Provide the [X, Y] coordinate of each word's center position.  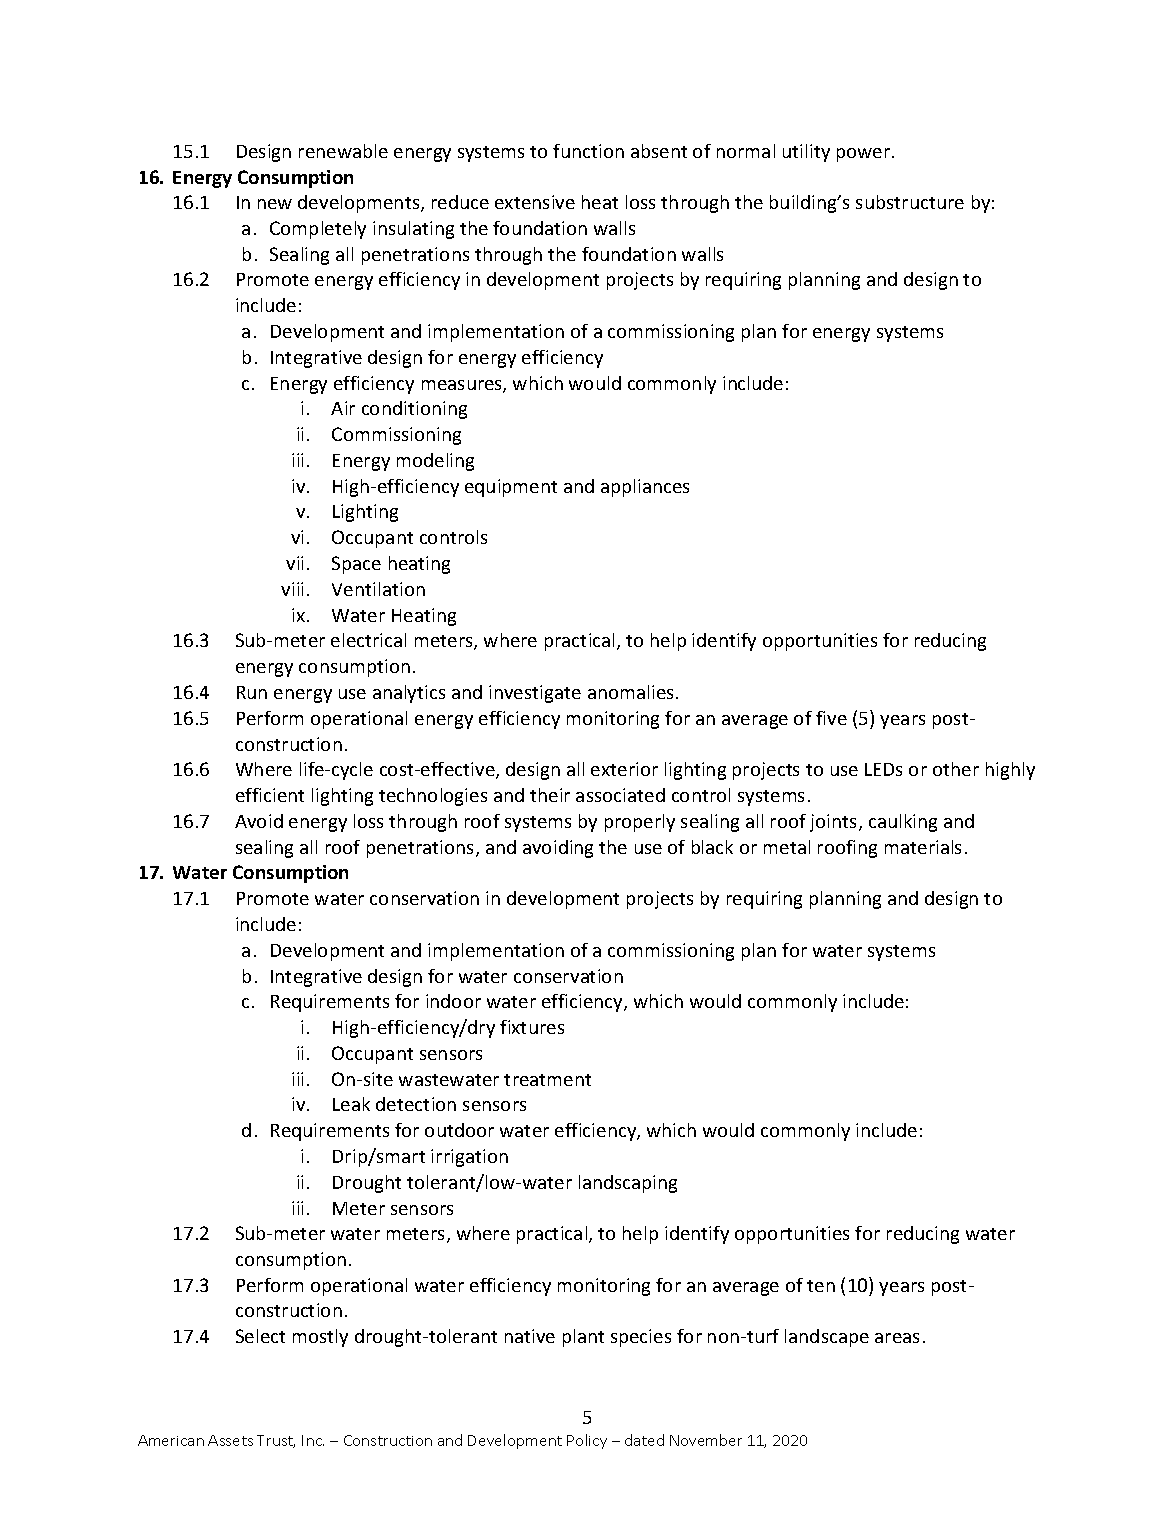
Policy [587, 1441]
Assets [230, 1440]
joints [835, 823]
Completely [318, 230]
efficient [270, 795]
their [550, 795]
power [865, 155]
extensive [535, 202]
